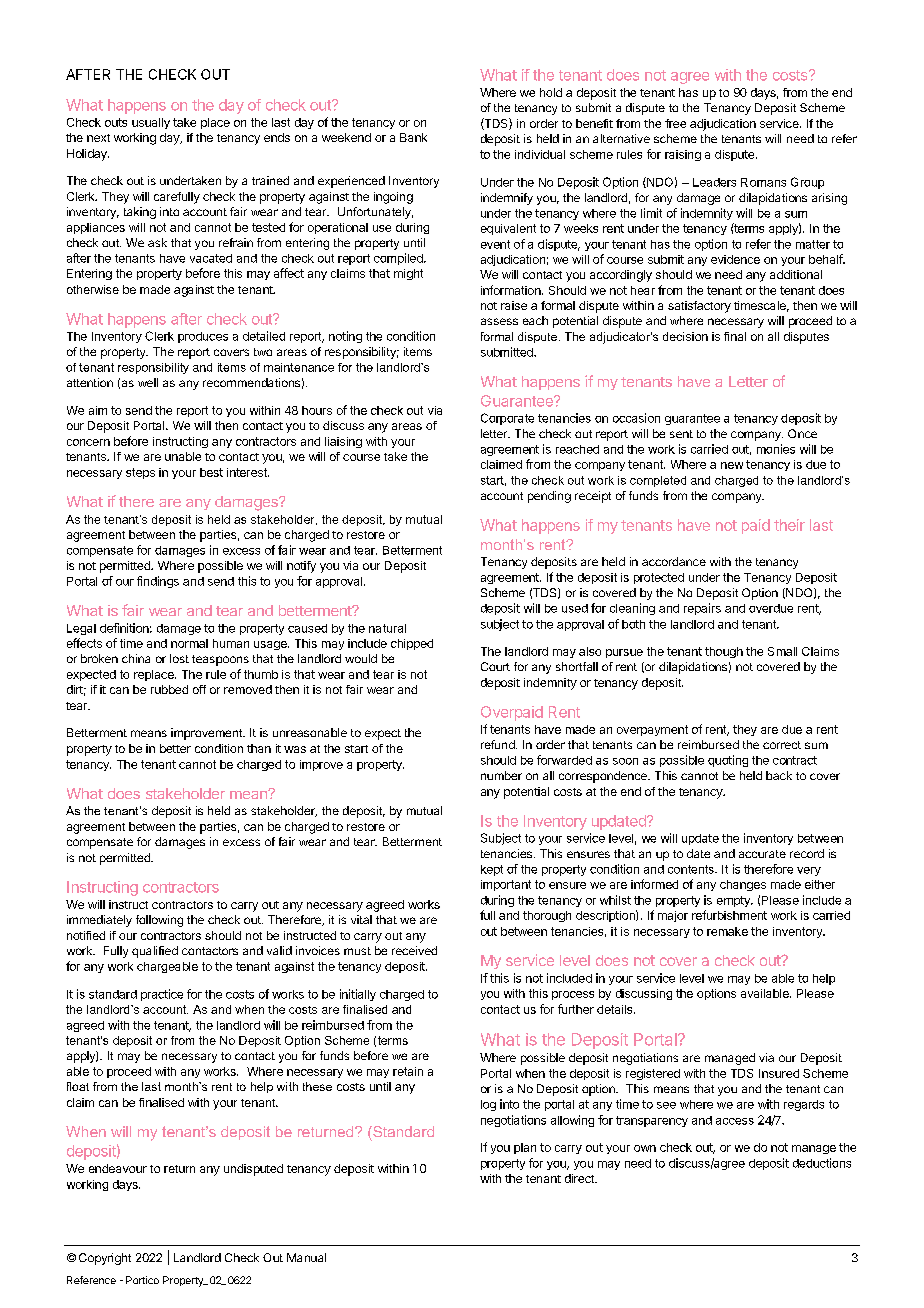 The image size is (924, 1308). Describe the element at coordinates (763, 182) in the screenshot. I see `Romans` at that location.
